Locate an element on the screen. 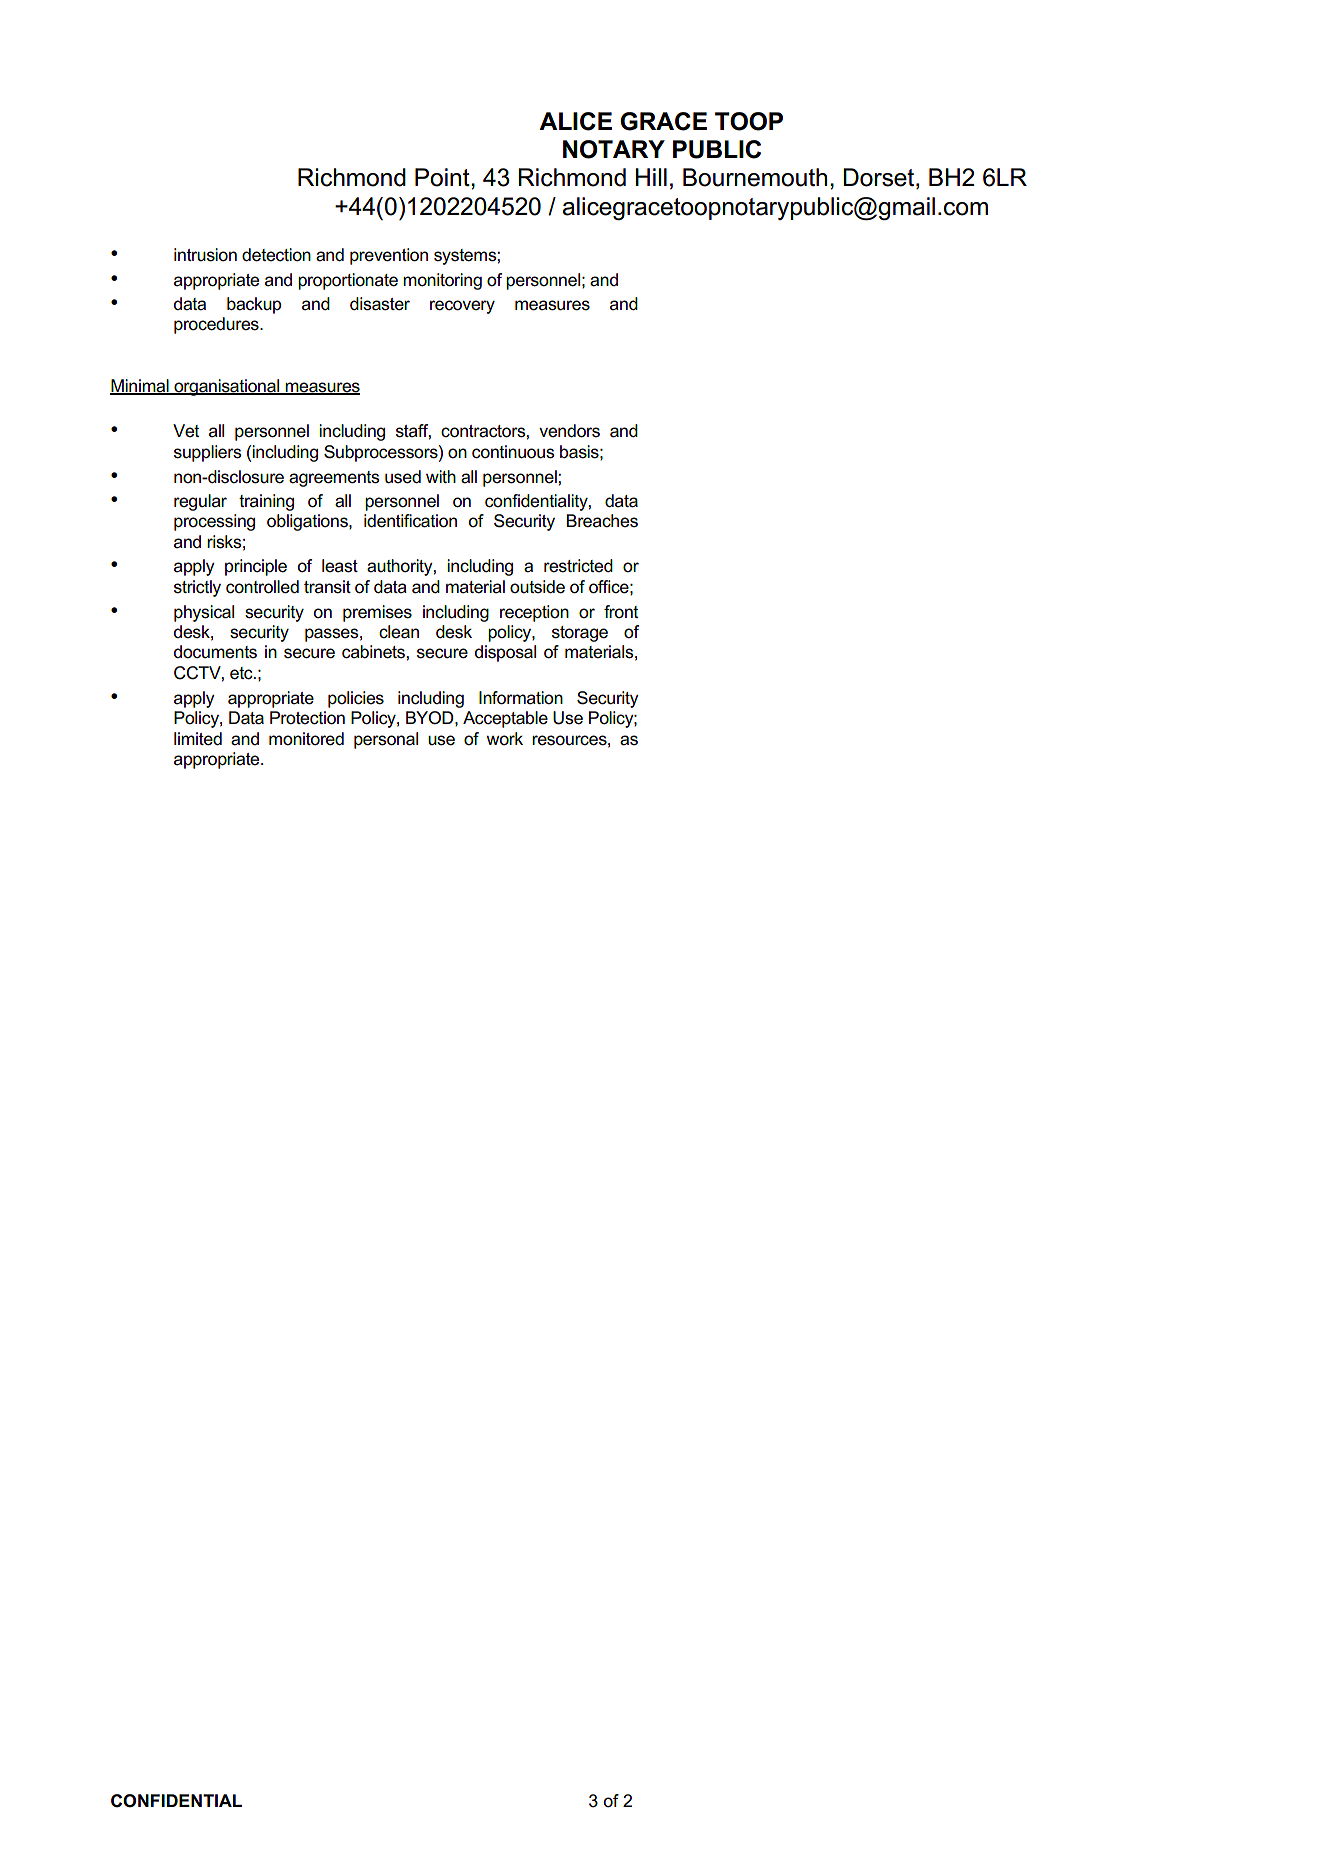 The width and height of the screenshot is (1323, 1873). with is located at coordinates (441, 476).
